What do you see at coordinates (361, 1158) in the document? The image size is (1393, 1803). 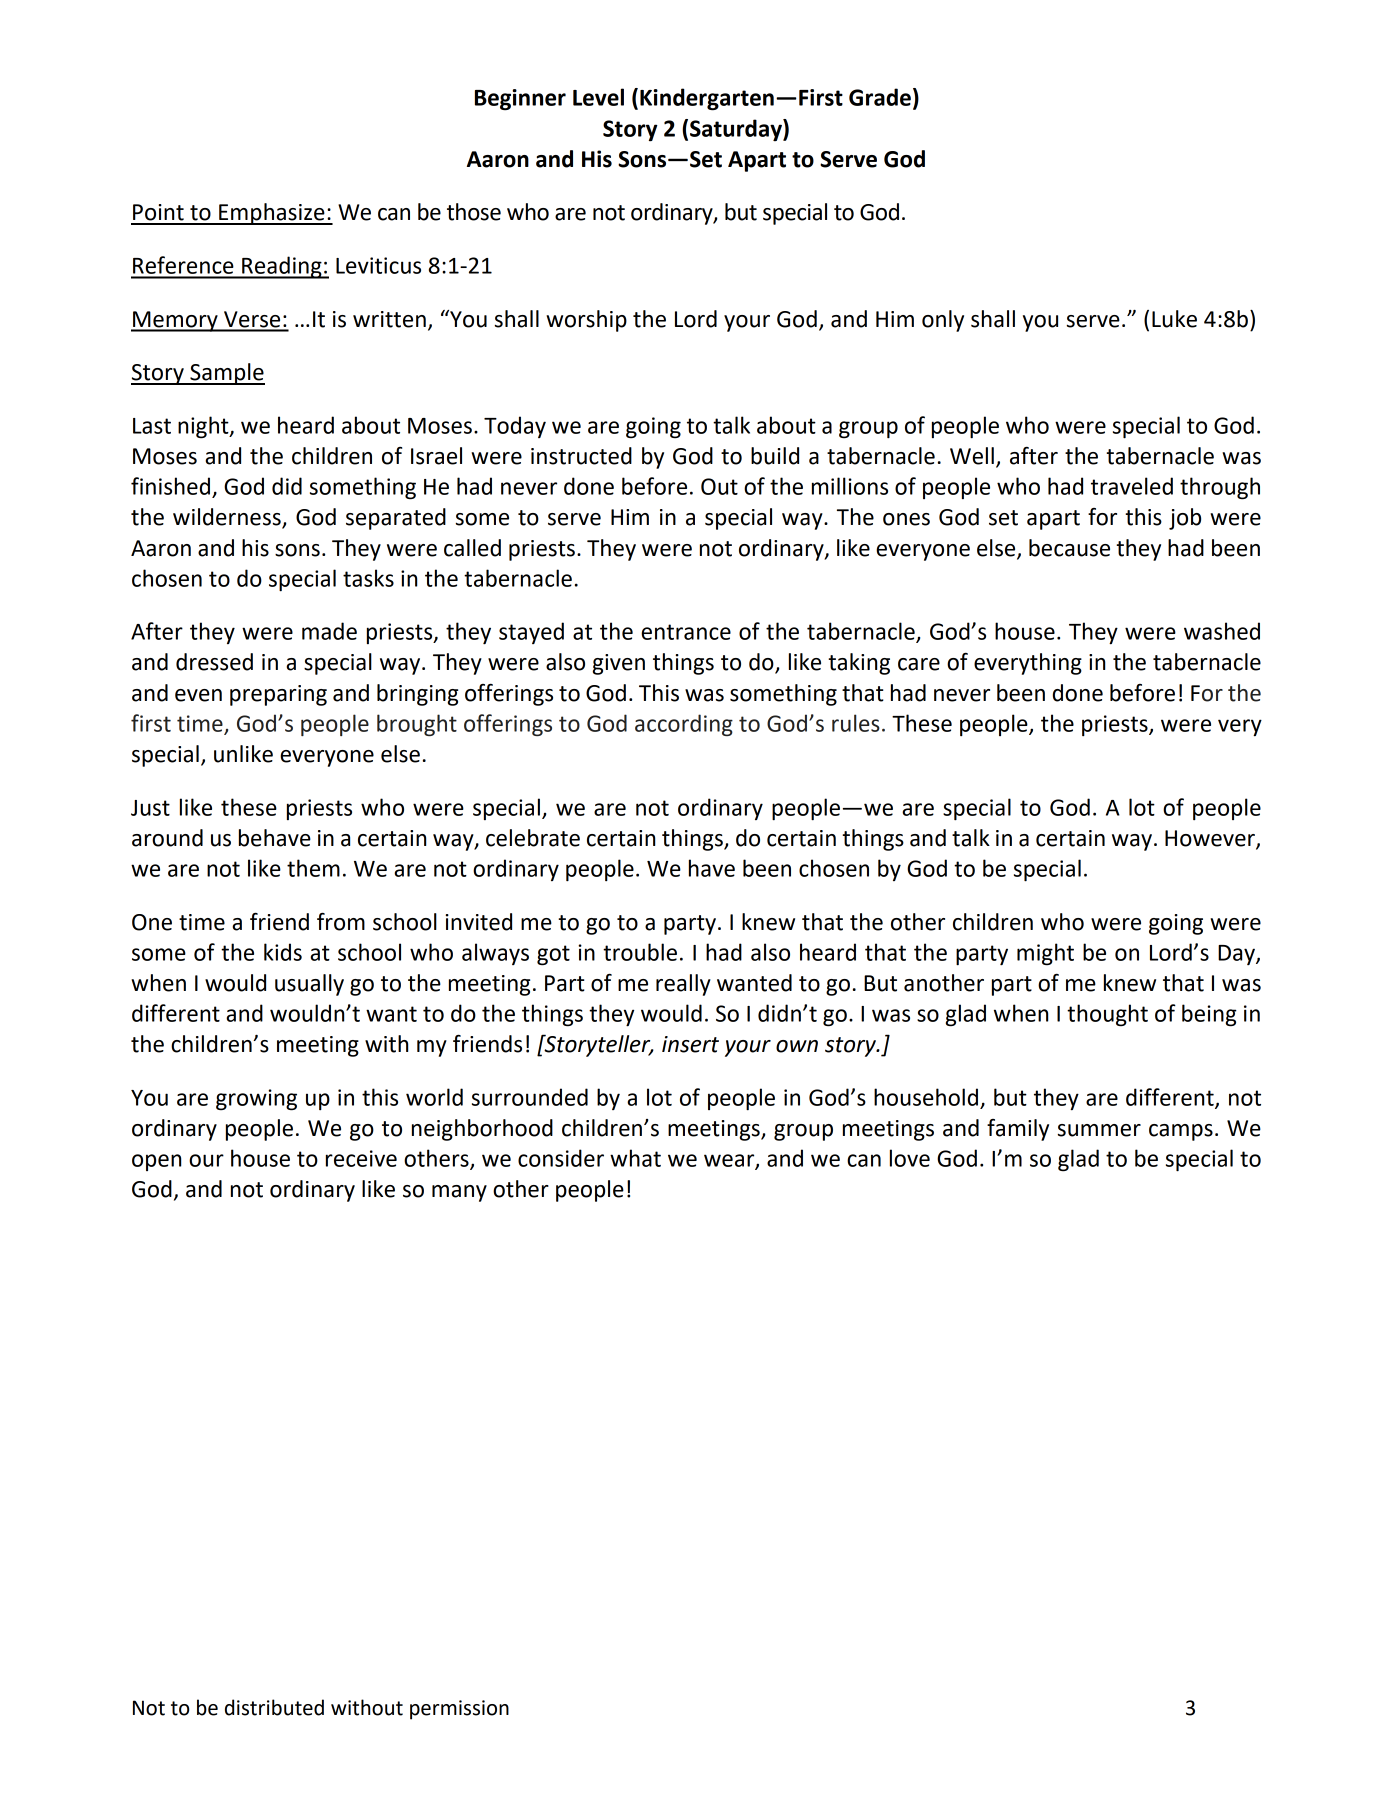 I see `receive` at bounding box center [361, 1158].
